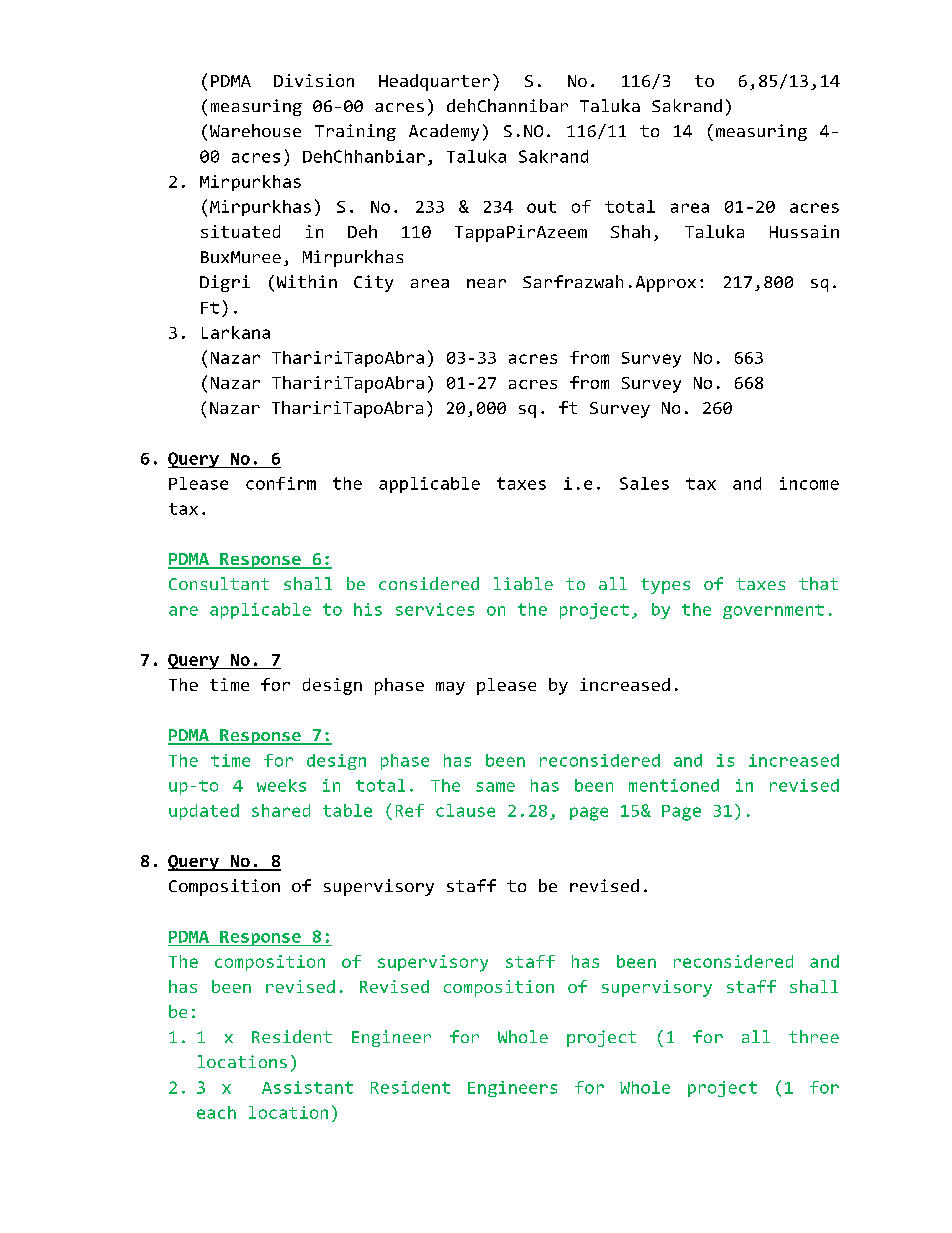  Describe the element at coordinates (814, 1036) in the document. I see `three` at that location.
